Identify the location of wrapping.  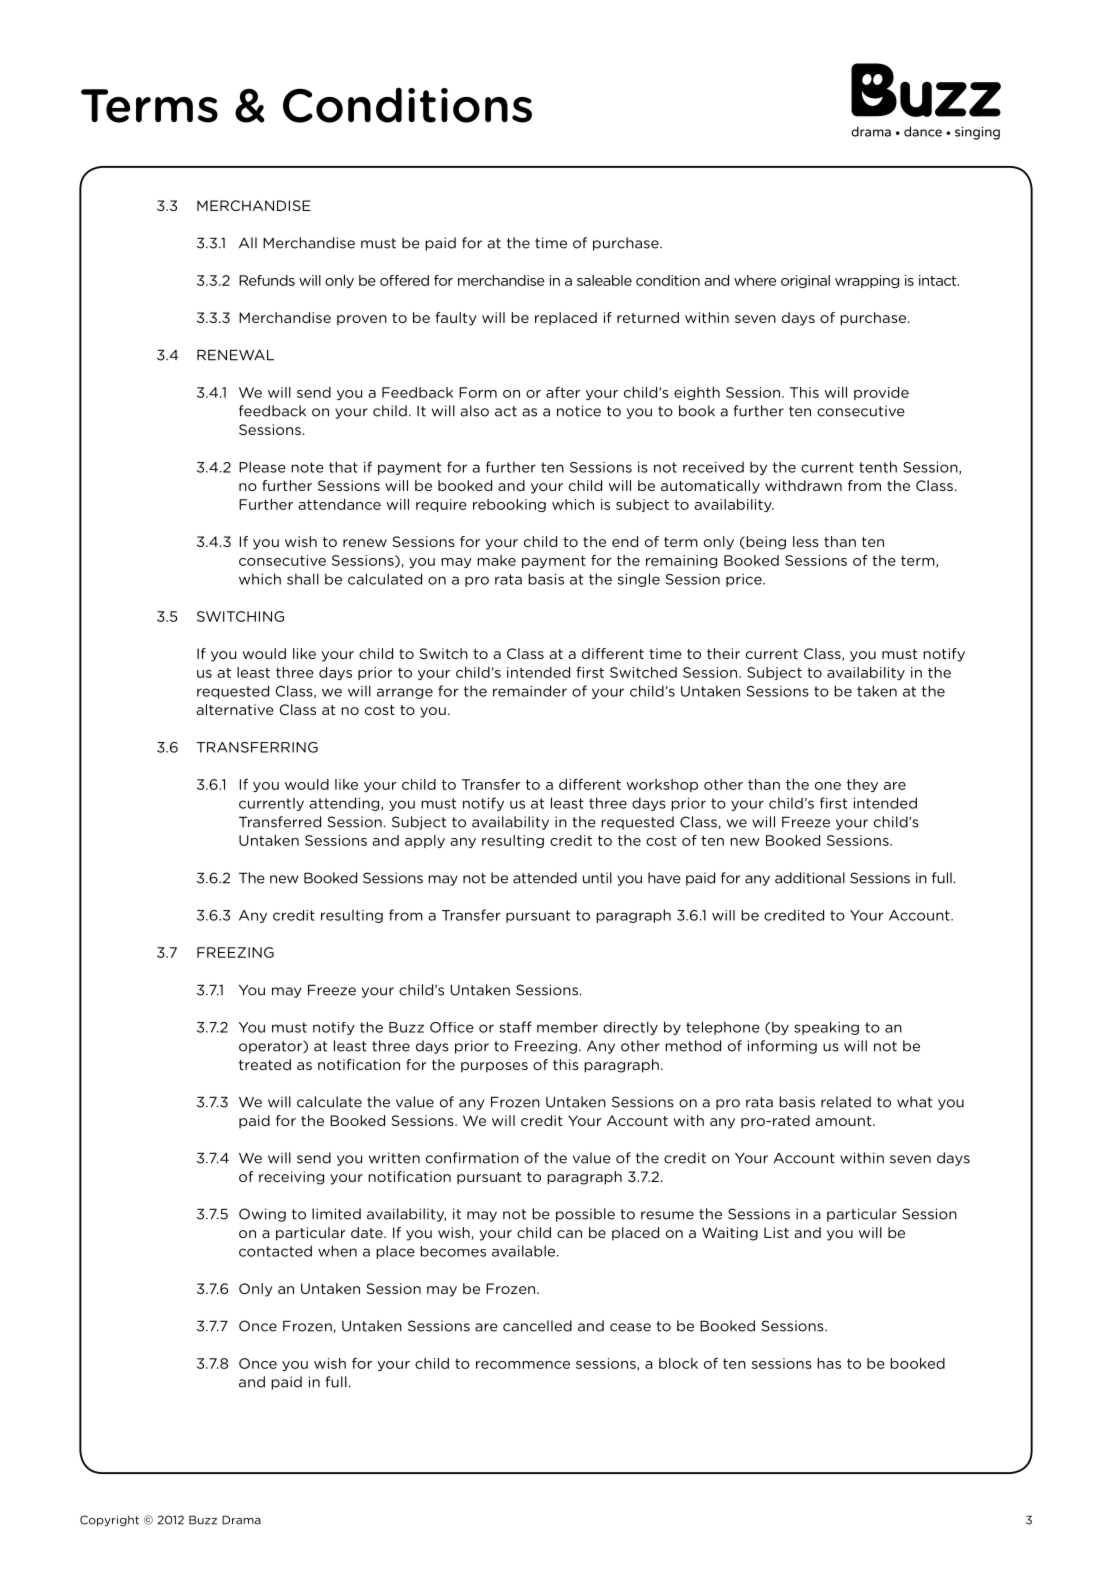
(867, 281).
